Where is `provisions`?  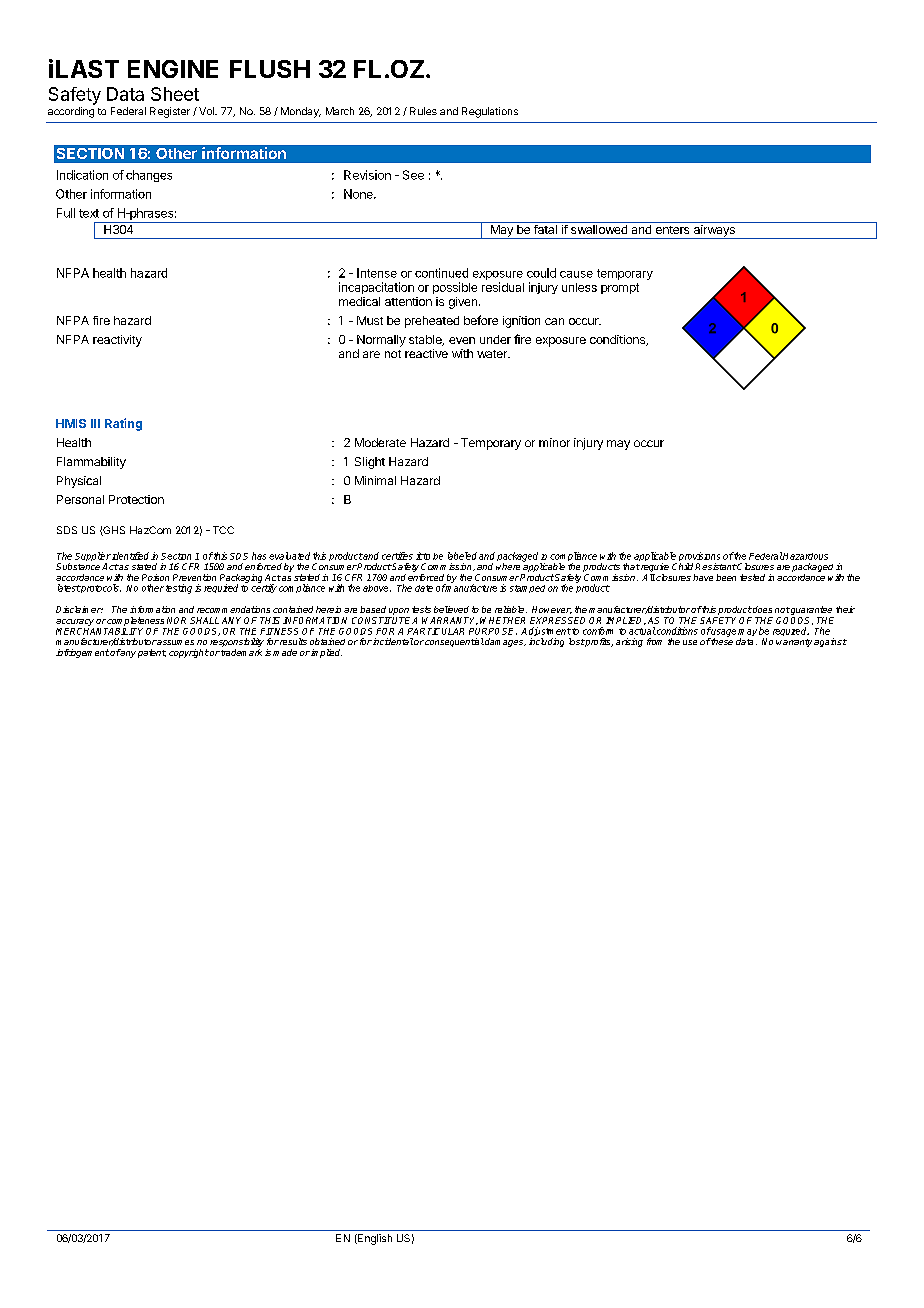
provisions is located at coordinates (699, 558).
